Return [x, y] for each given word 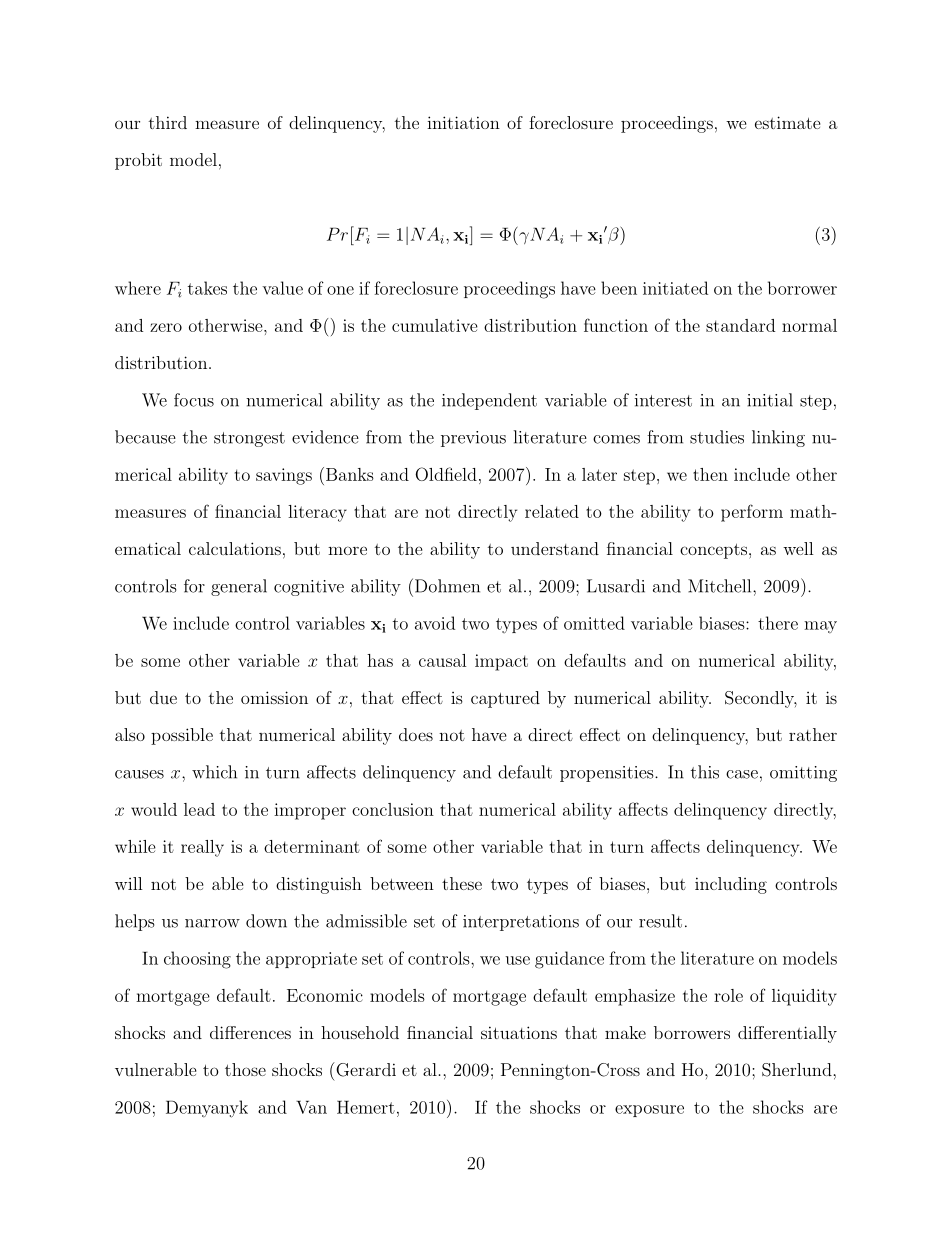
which [214, 772]
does [416, 734]
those [245, 1069]
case [742, 774]
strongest [249, 439]
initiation [463, 122]
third [168, 122]
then [710, 474]
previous [473, 439]
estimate [788, 122]
